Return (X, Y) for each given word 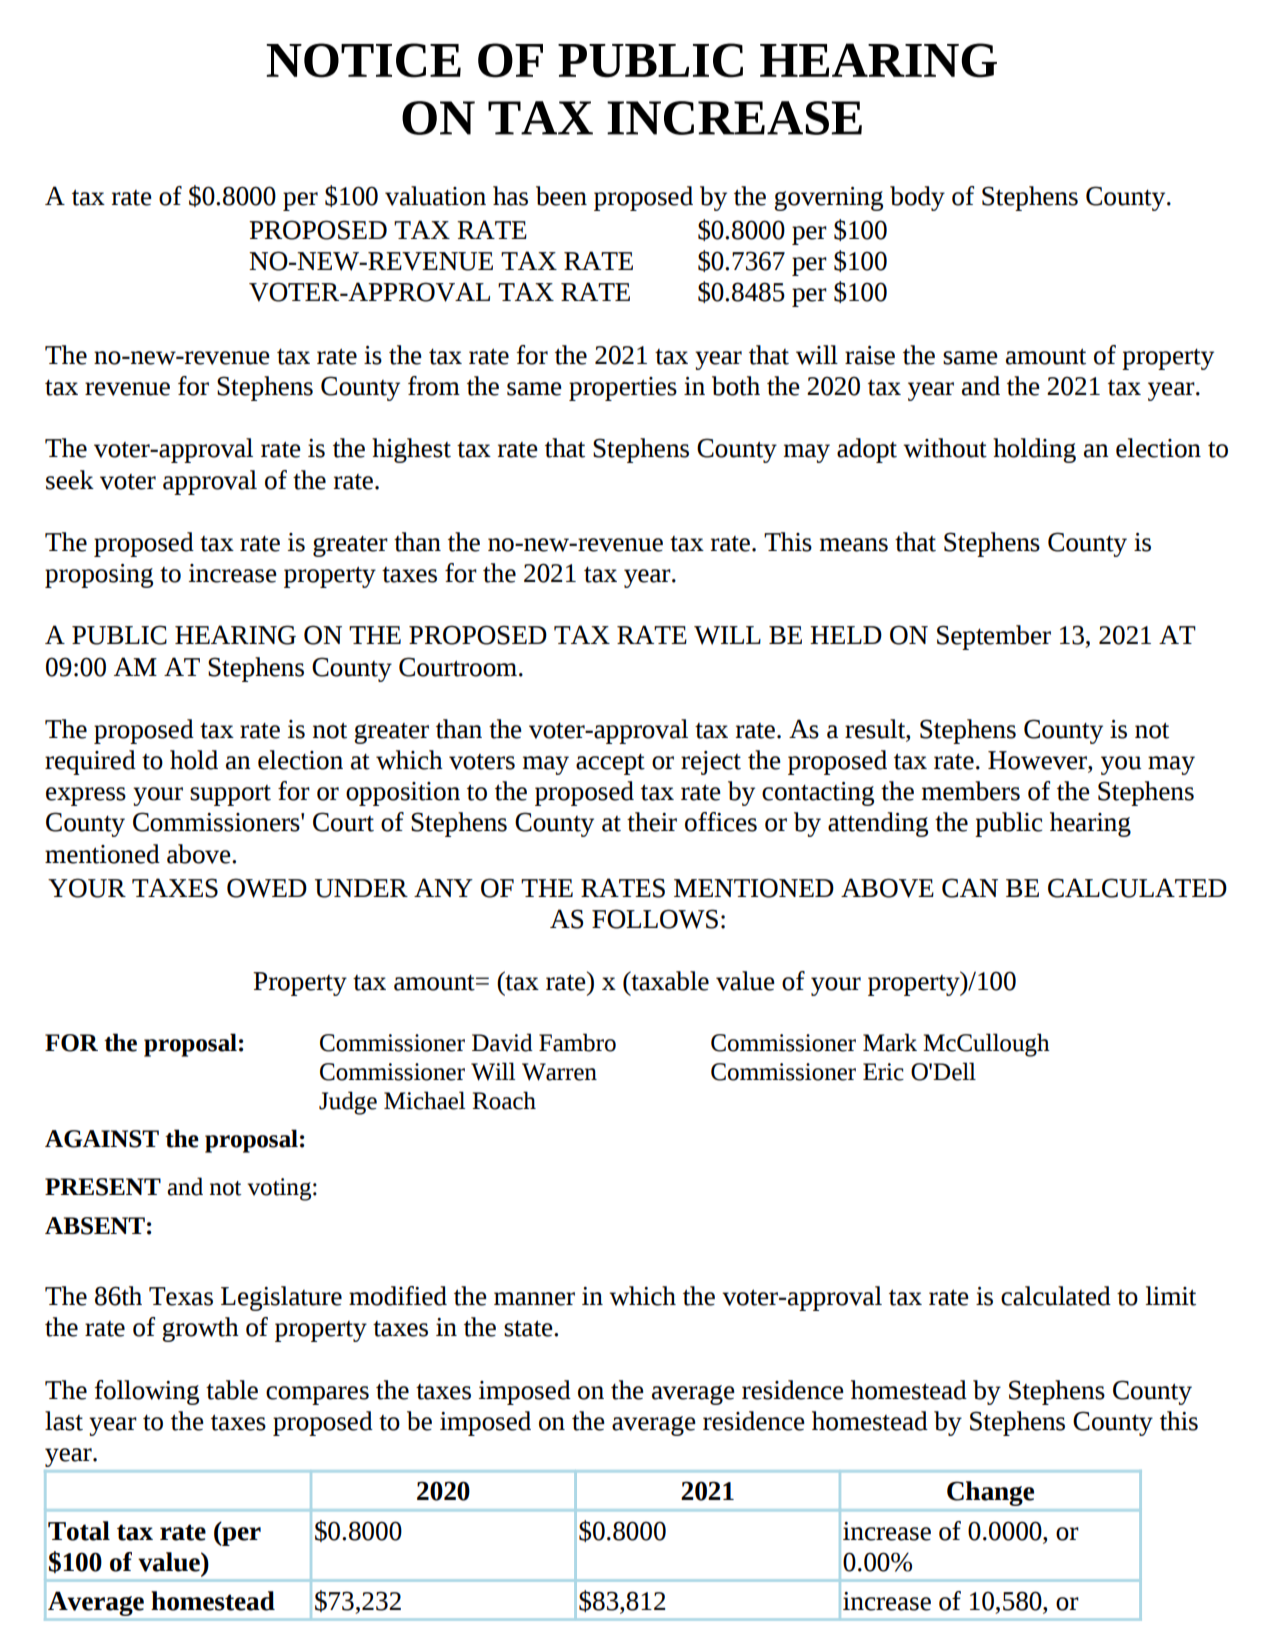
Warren (559, 1072)
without (945, 448)
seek (70, 480)
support (230, 795)
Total (79, 1531)
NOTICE (363, 60)
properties (623, 389)
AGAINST (102, 1139)
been (561, 196)
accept (610, 764)
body (917, 198)
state (529, 1329)
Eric (883, 1072)
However (1038, 761)
